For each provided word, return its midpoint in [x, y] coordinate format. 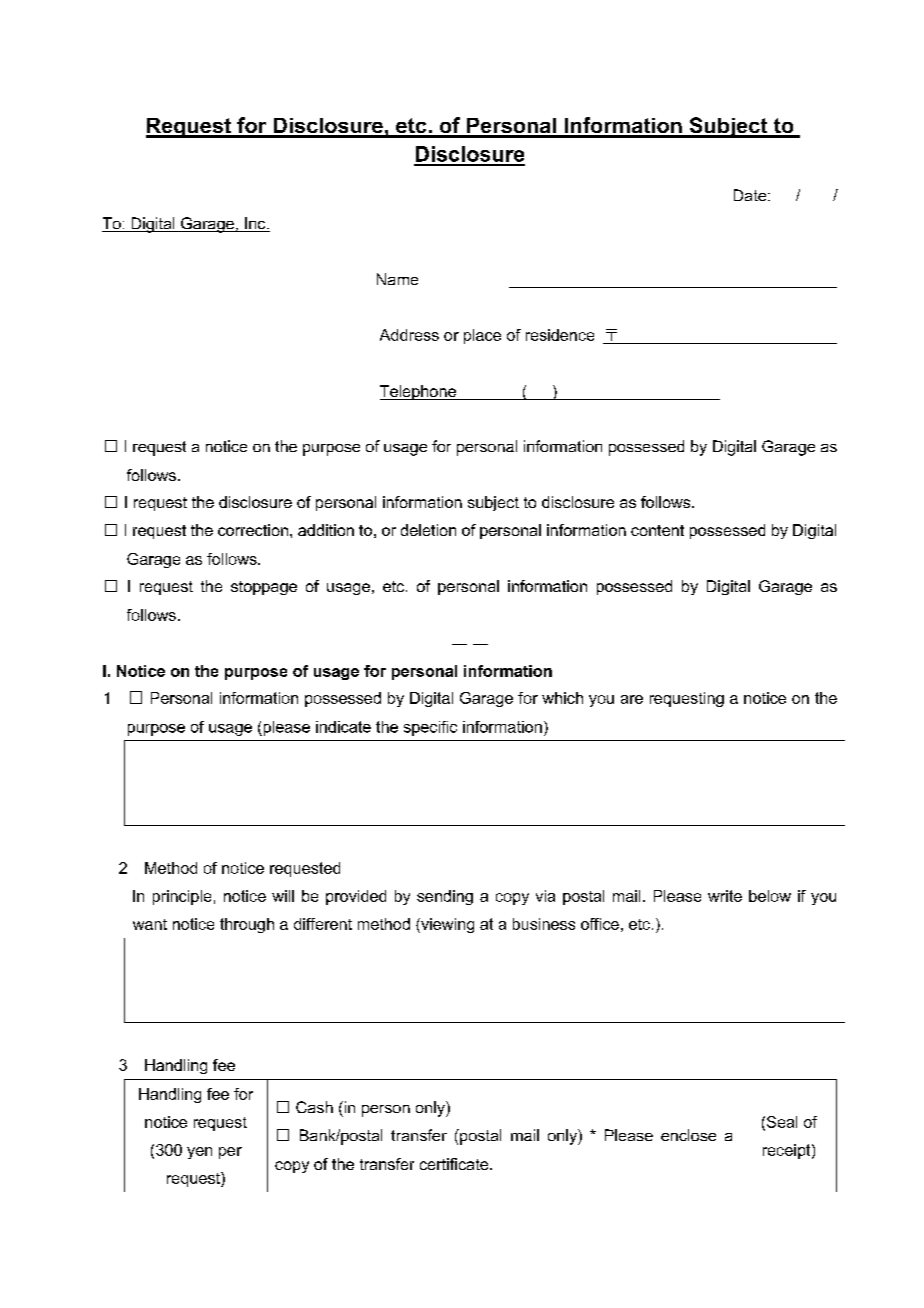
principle [182, 897]
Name [397, 279]
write [725, 896]
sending [445, 897]
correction [253, 530]
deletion [428, 530]
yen [199, 1153]
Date [751, 195]
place [482, 336]
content [657, 530]
